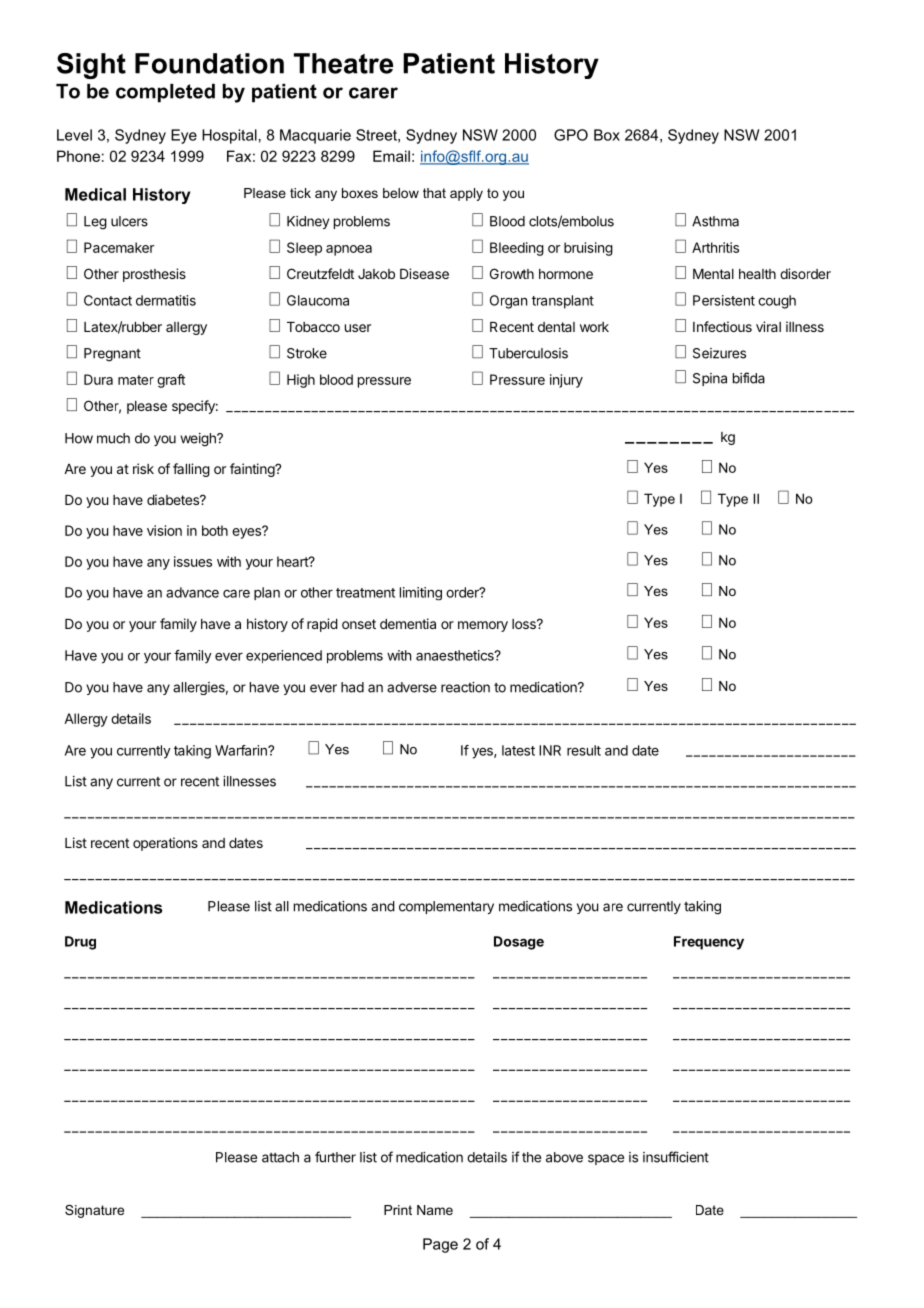 The height and width of the screenshot is (1308, 924). What do you see at coordinates (391, 156) in the screenshot?
I see `Email` at bounding box center [391, 156].
